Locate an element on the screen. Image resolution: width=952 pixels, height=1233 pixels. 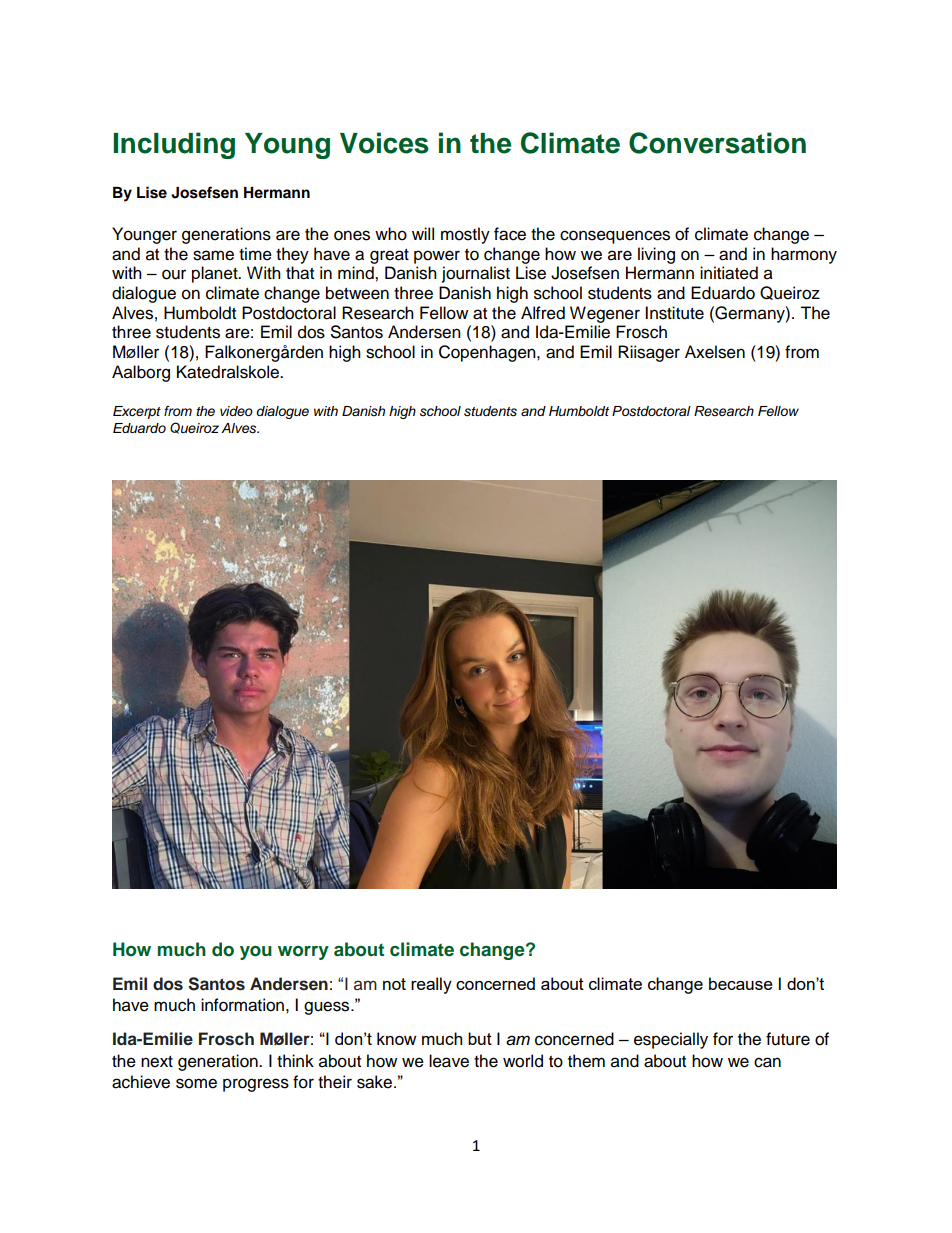
can is located at coordinates (767, 1062).
